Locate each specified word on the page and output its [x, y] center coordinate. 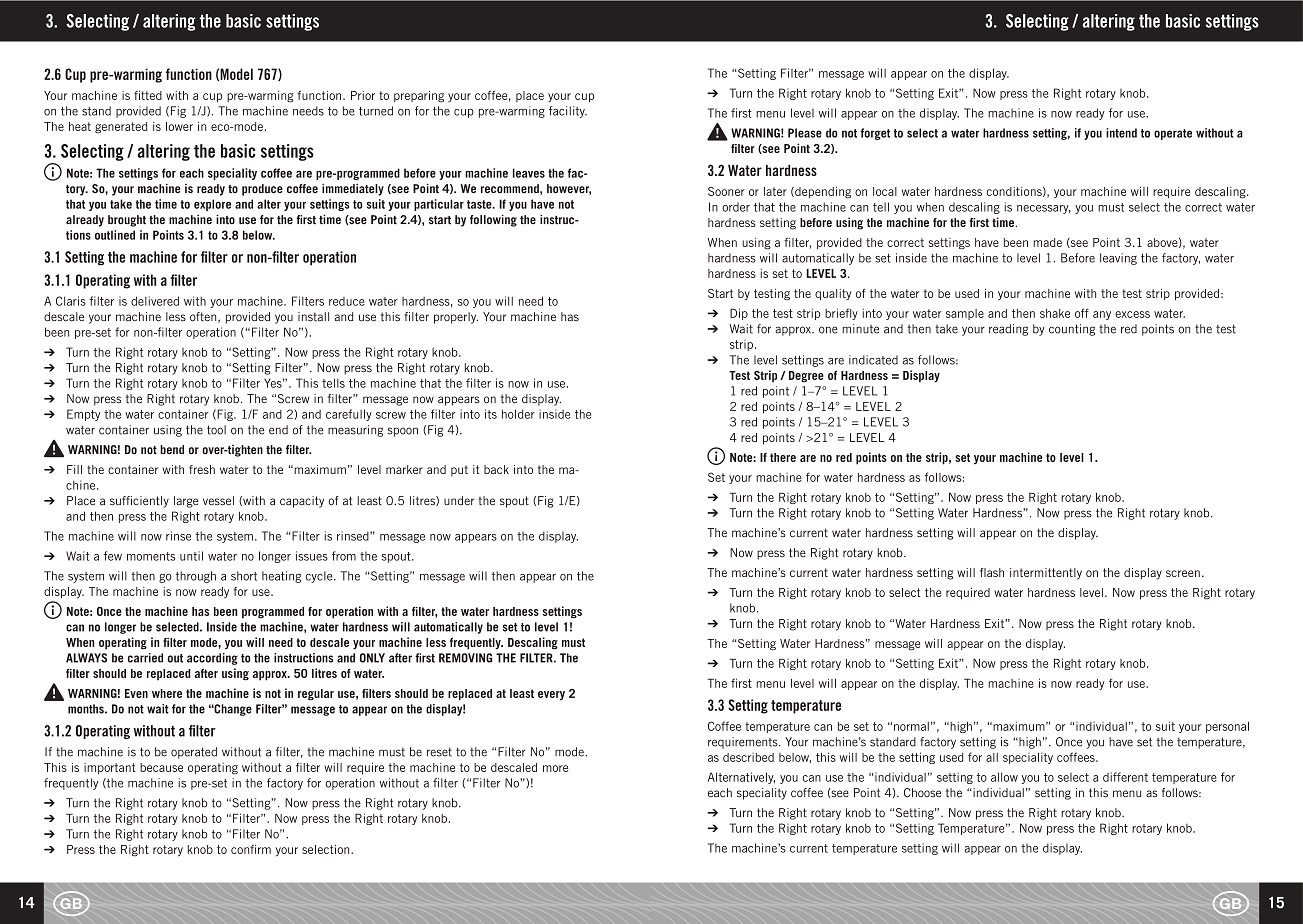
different [1125, 777]
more [555, 768]
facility [568, 112]
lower [179, 126]
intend [1121, 133]
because [161, 767]
